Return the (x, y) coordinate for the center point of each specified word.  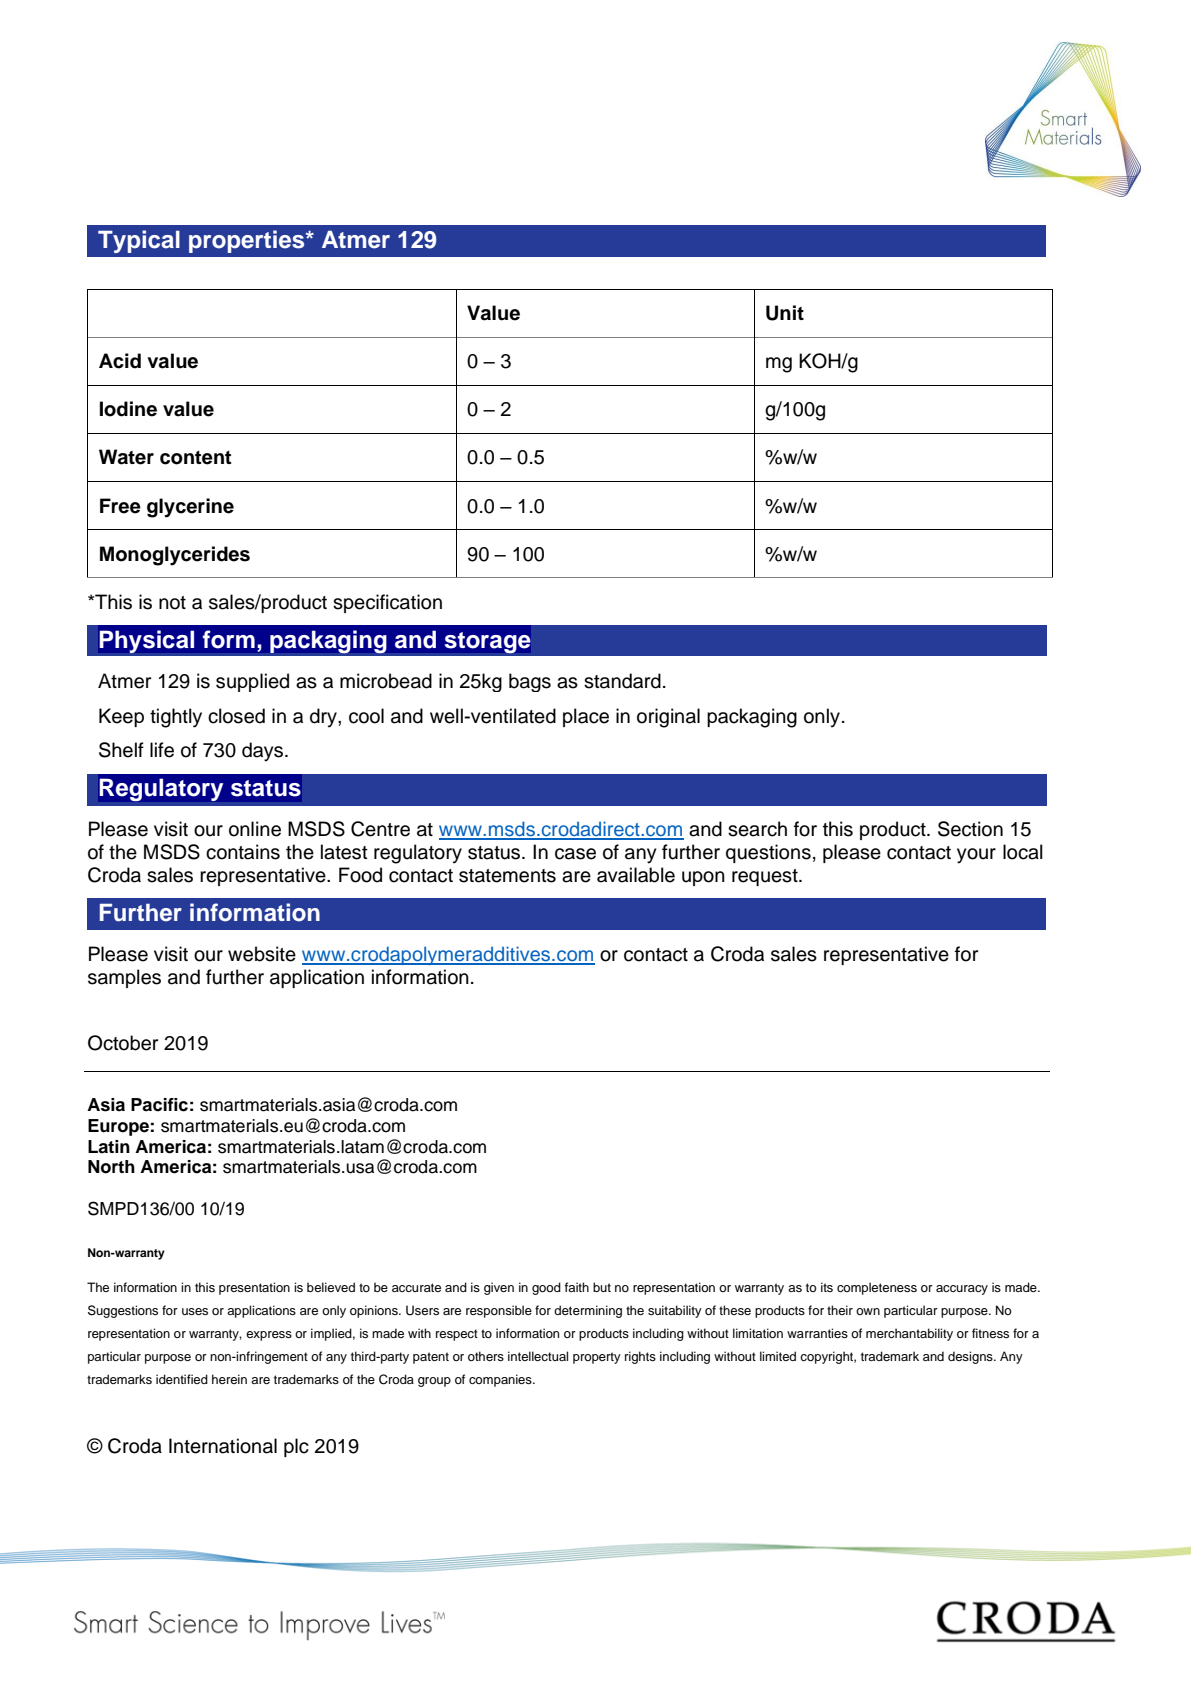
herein (229, 1379)
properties (248, 241)
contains (243, 852)
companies (501, 1380)
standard (622, 681)
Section (970, 829)
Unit (785, 313)
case (575, 854)
